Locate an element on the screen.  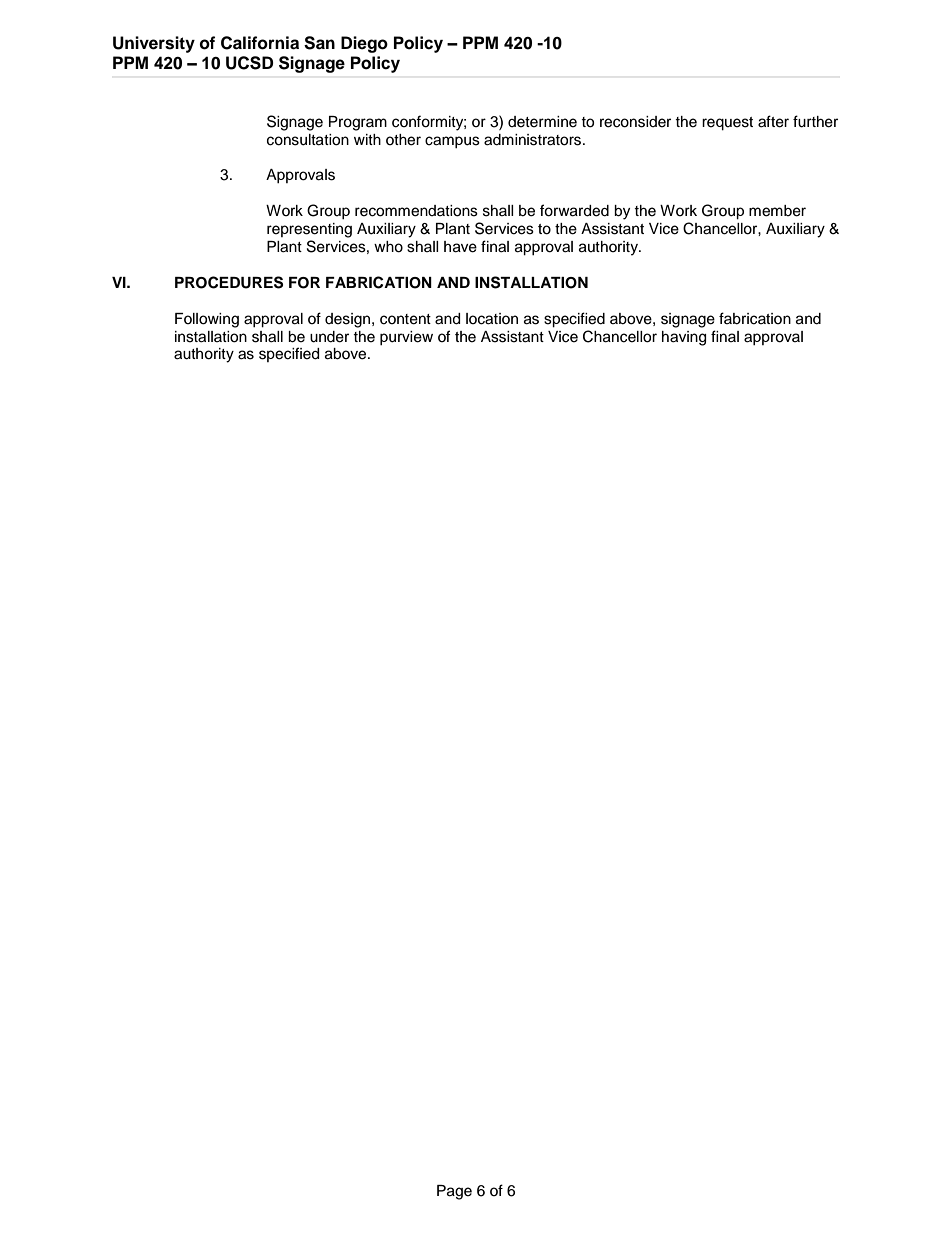
purview is located at coordinates (406, 338).
